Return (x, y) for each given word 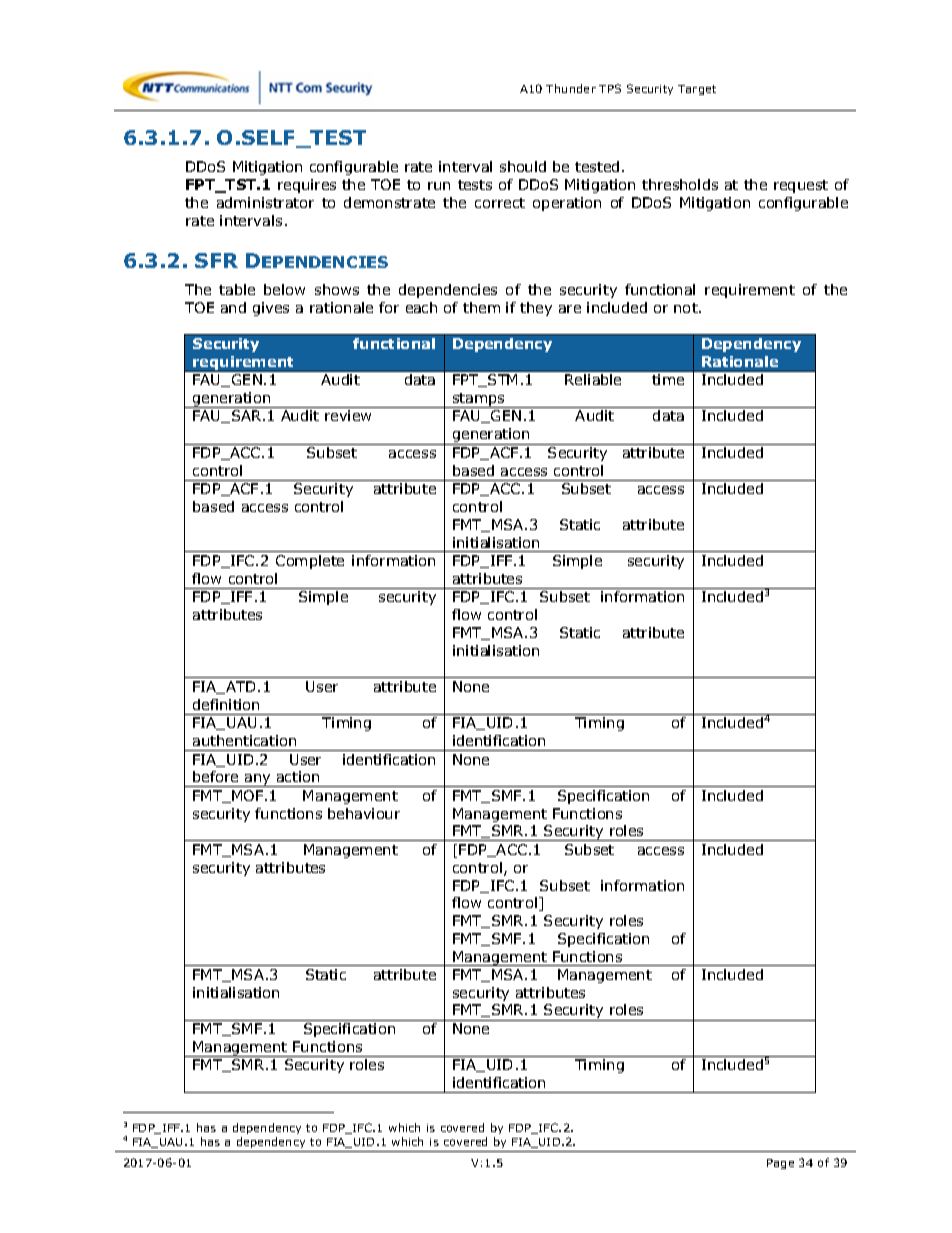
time (668, 379)
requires (307, 186)
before (215, 776)
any (258, 780)
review (348, 415)
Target (697, 90)
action (298, 776)
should (523, 166)
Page (780, 1164)
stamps (479, 400)
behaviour (364, 813)
